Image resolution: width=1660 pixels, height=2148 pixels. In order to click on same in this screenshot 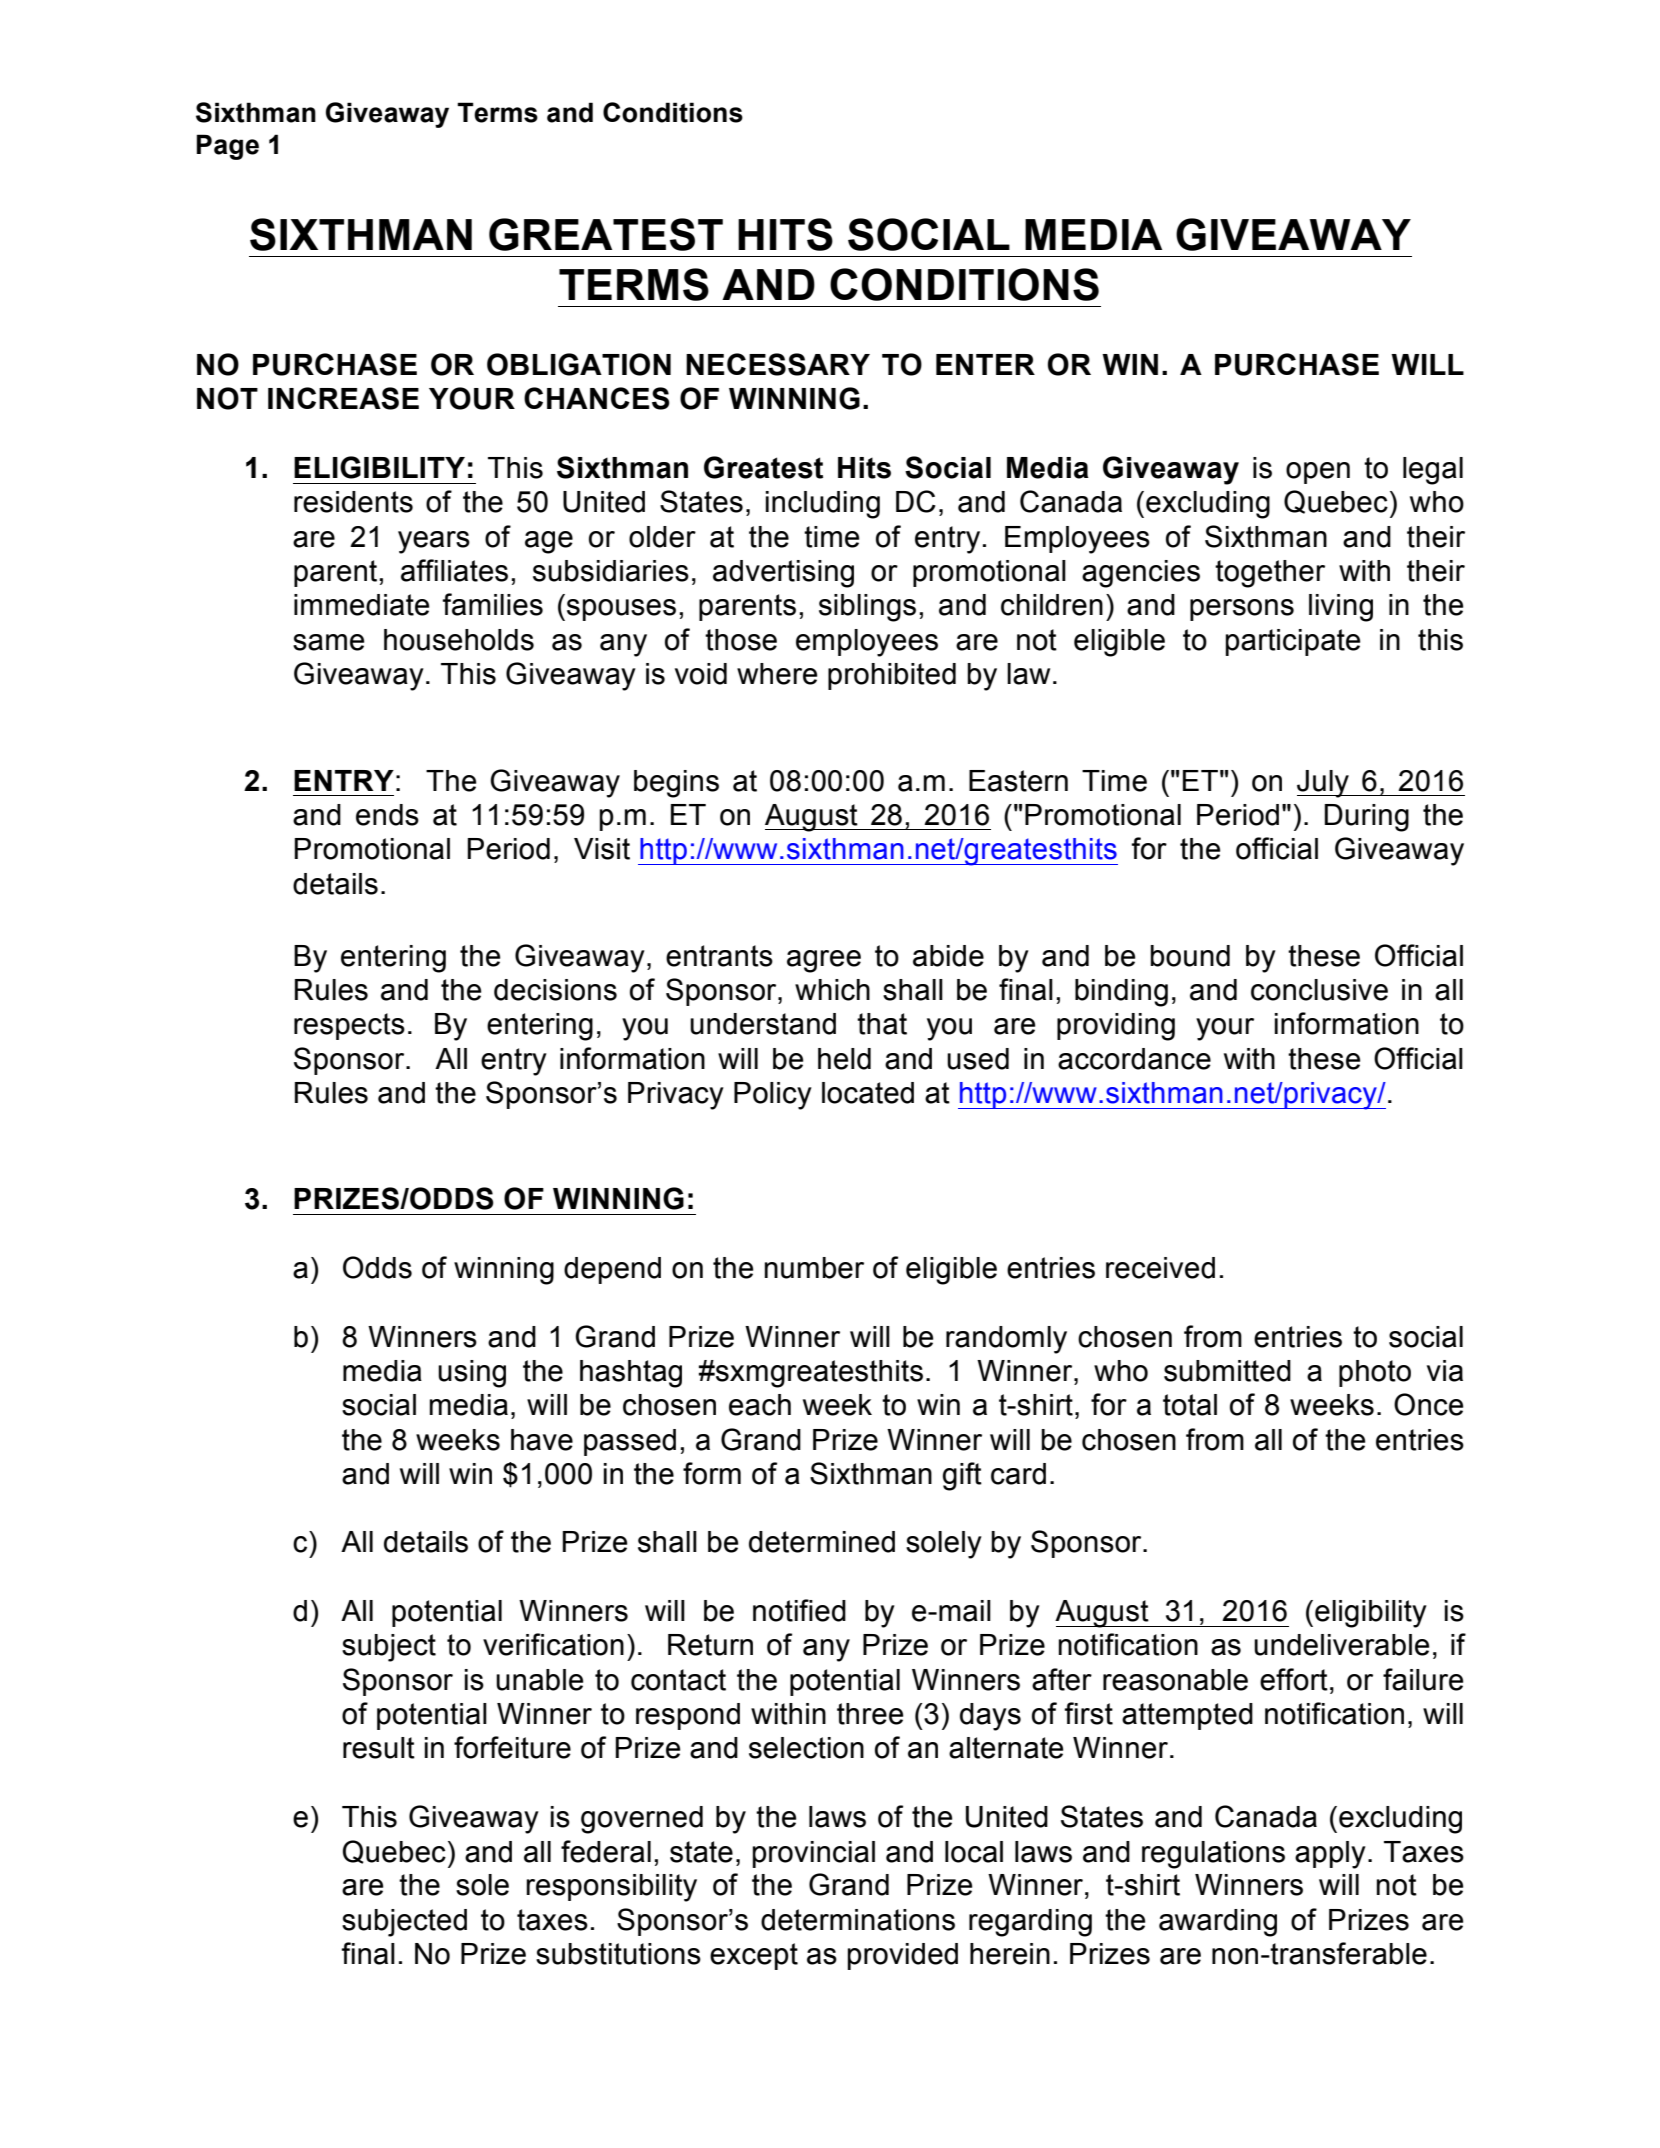, I will do `click(328, 642)`.
